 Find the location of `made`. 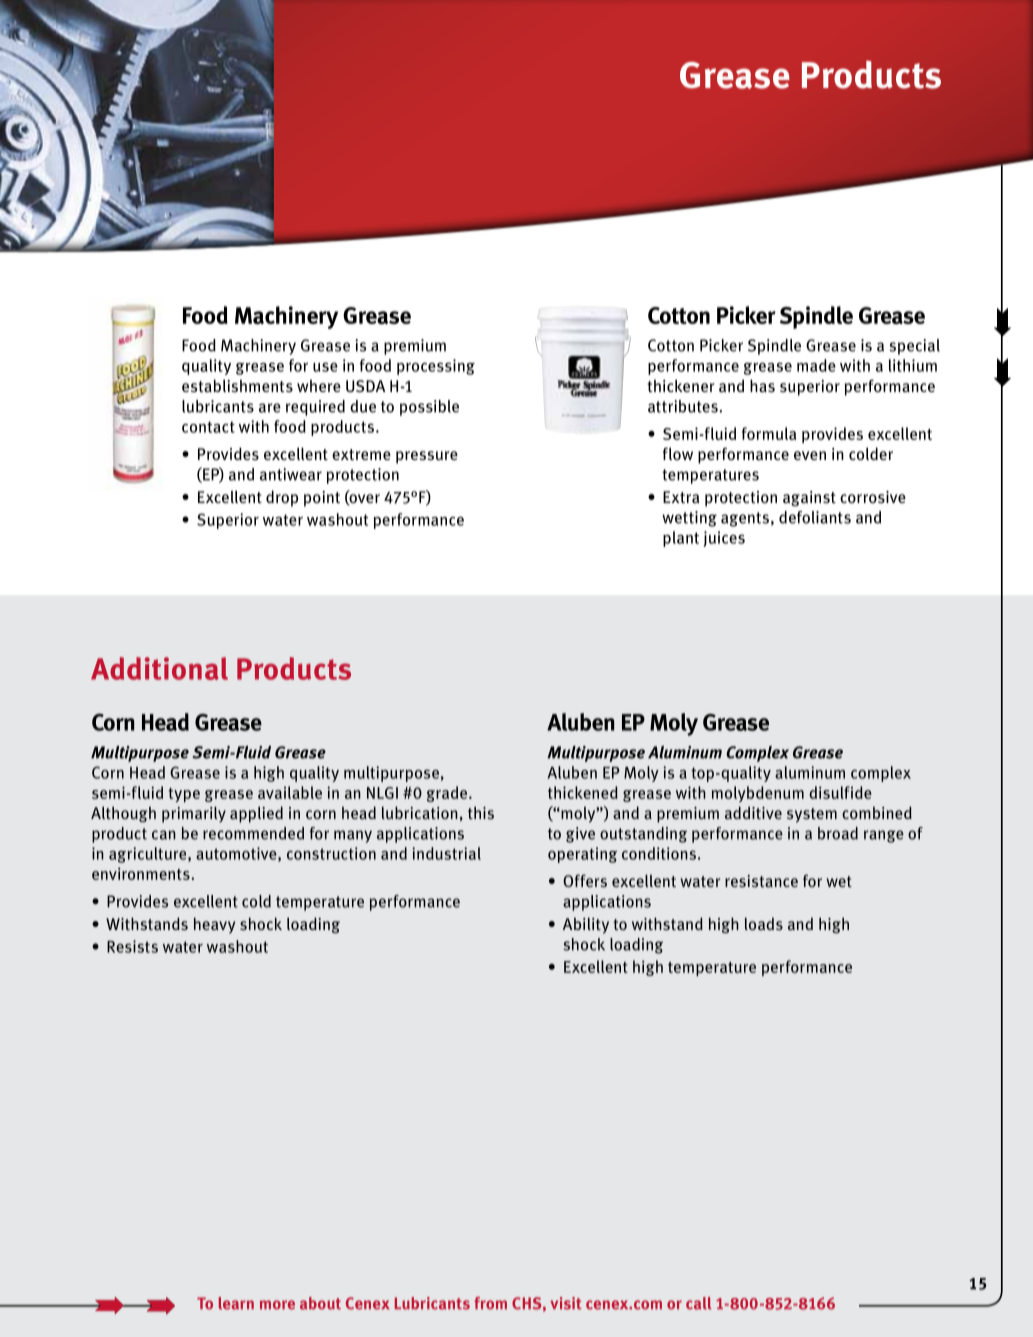

made is located at coordinates (816, 365).
